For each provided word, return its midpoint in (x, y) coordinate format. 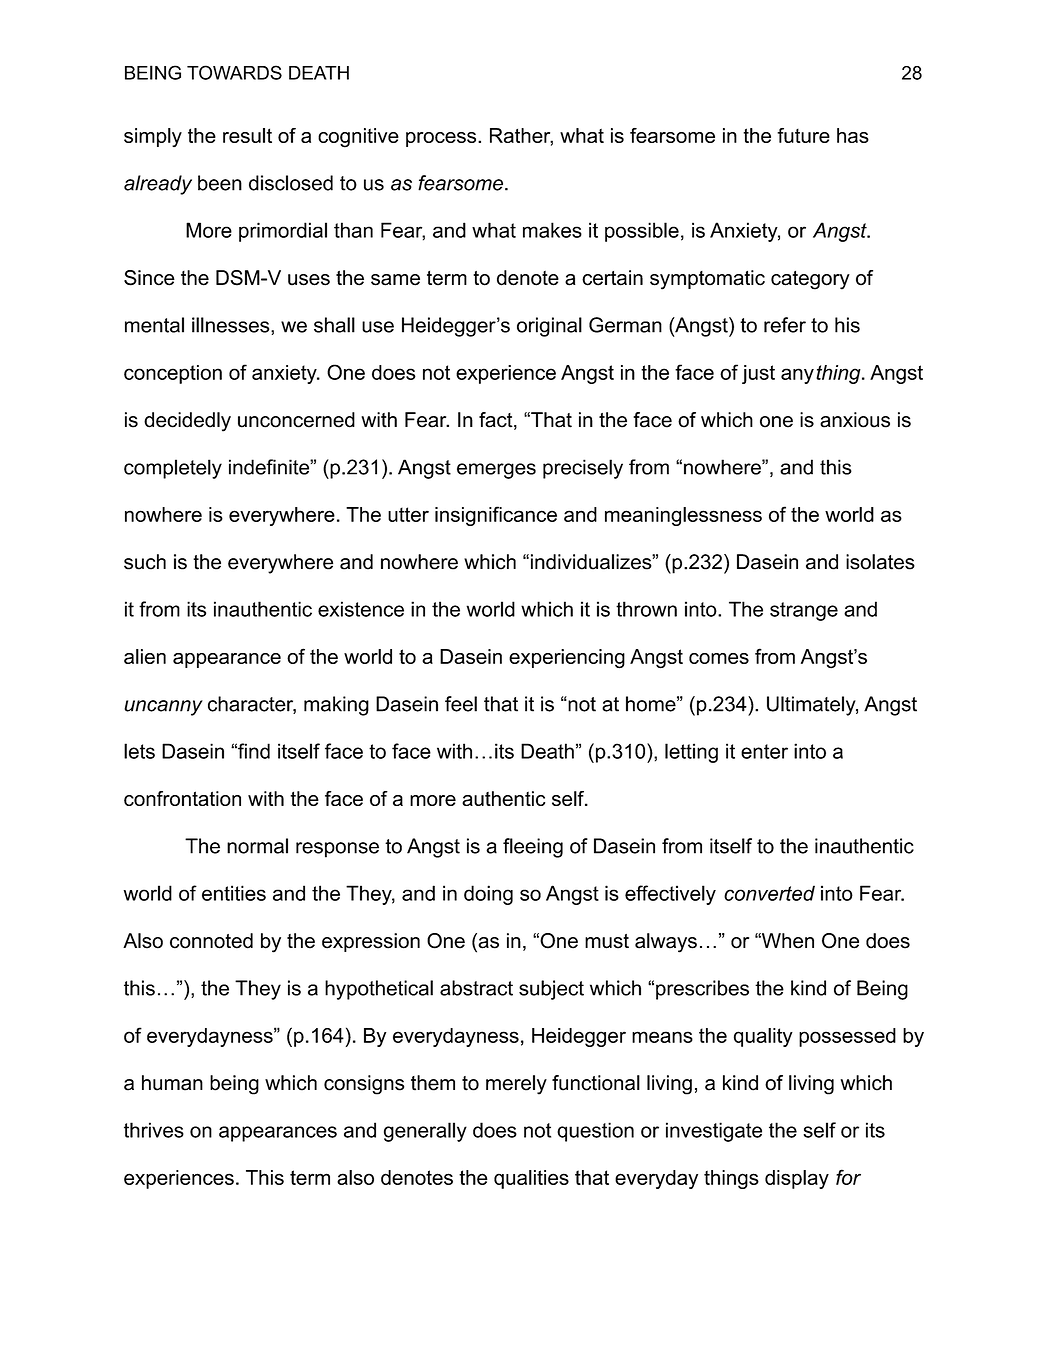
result (247, 135)
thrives (154, 1130)
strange (804, 611)
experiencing (567, 659)
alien (145, 656)
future (803, 135)
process (442, 139)
